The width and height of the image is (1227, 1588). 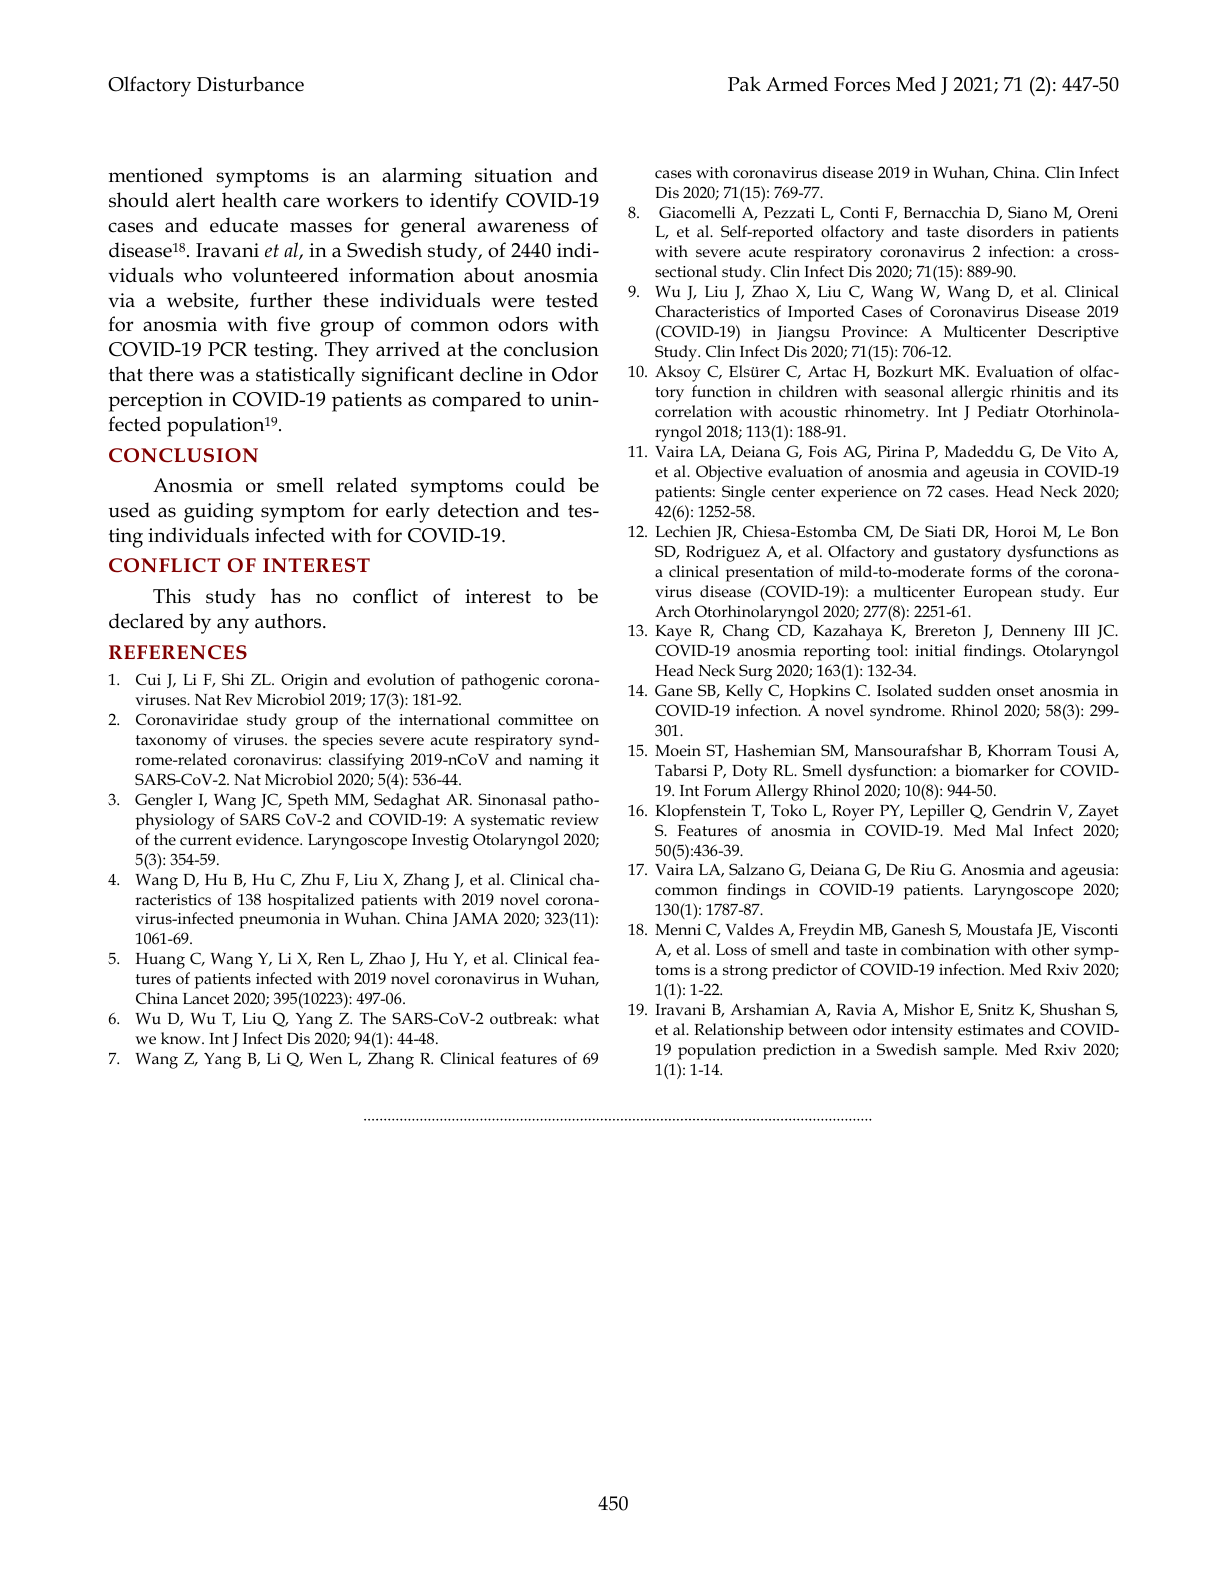 What do you see at coordinates (744, 84) in the image?
I see `Pak` at bounding box center [744, 84].
